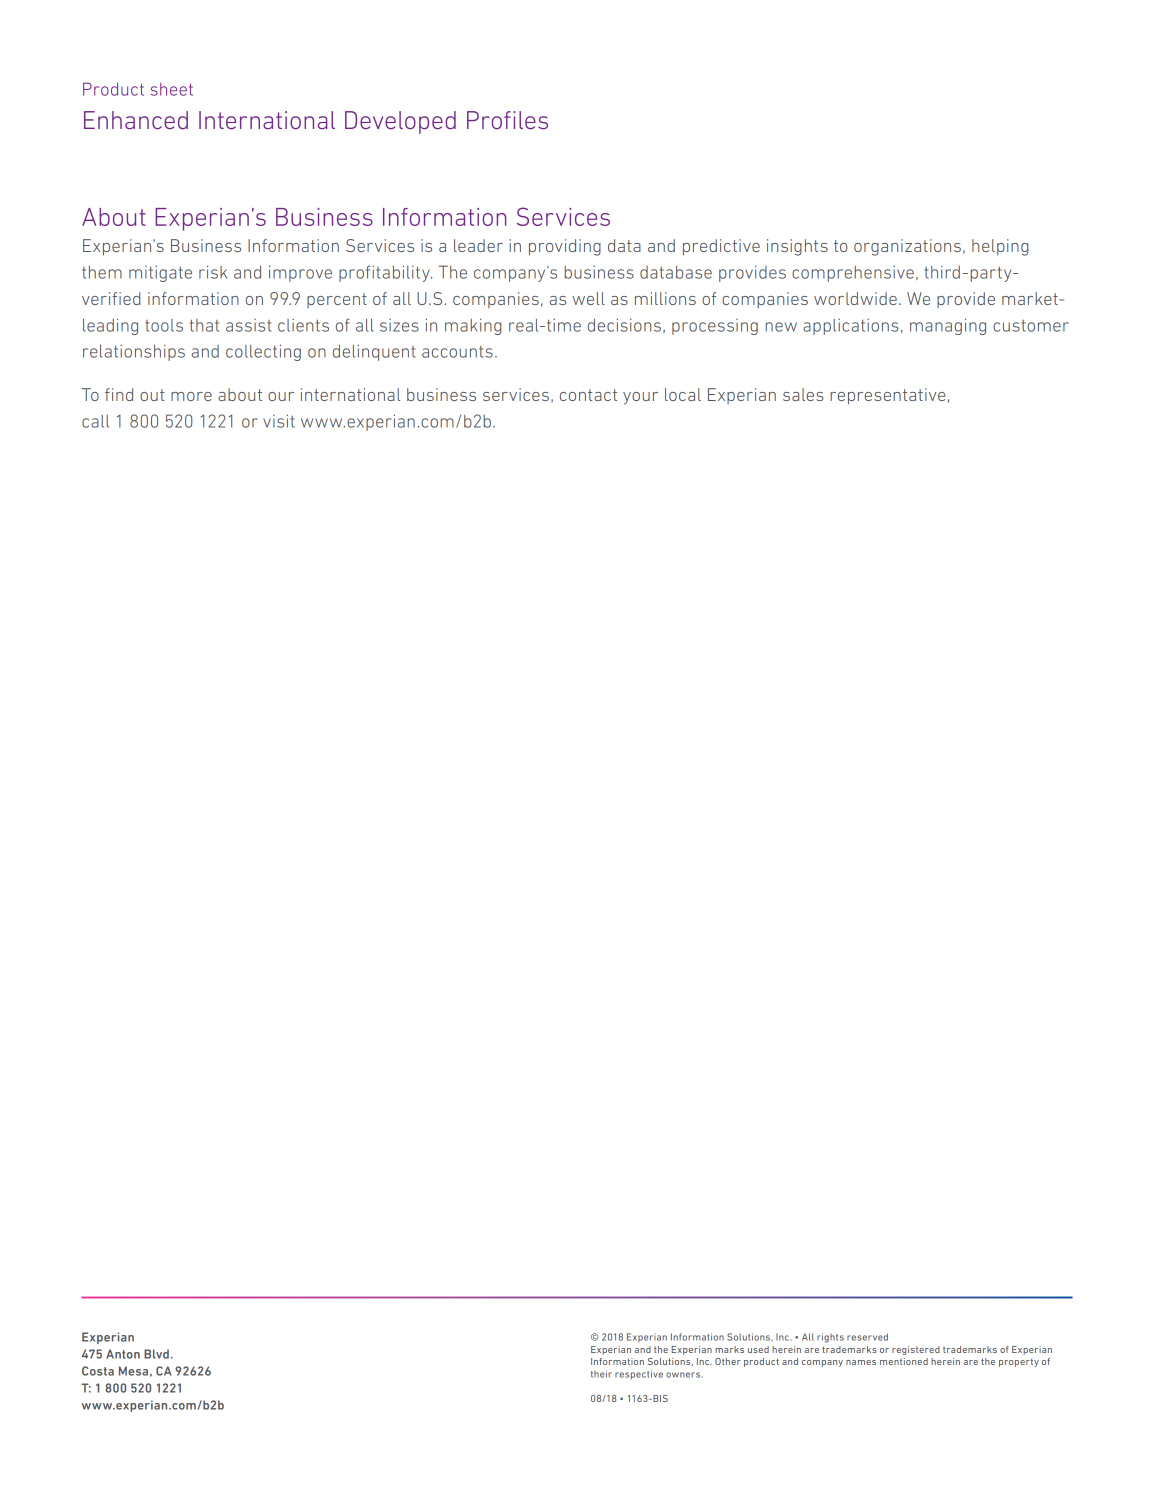  Describe the element at coordinates (867, 1337) in the screenshot. I see `reserved` at that location.
